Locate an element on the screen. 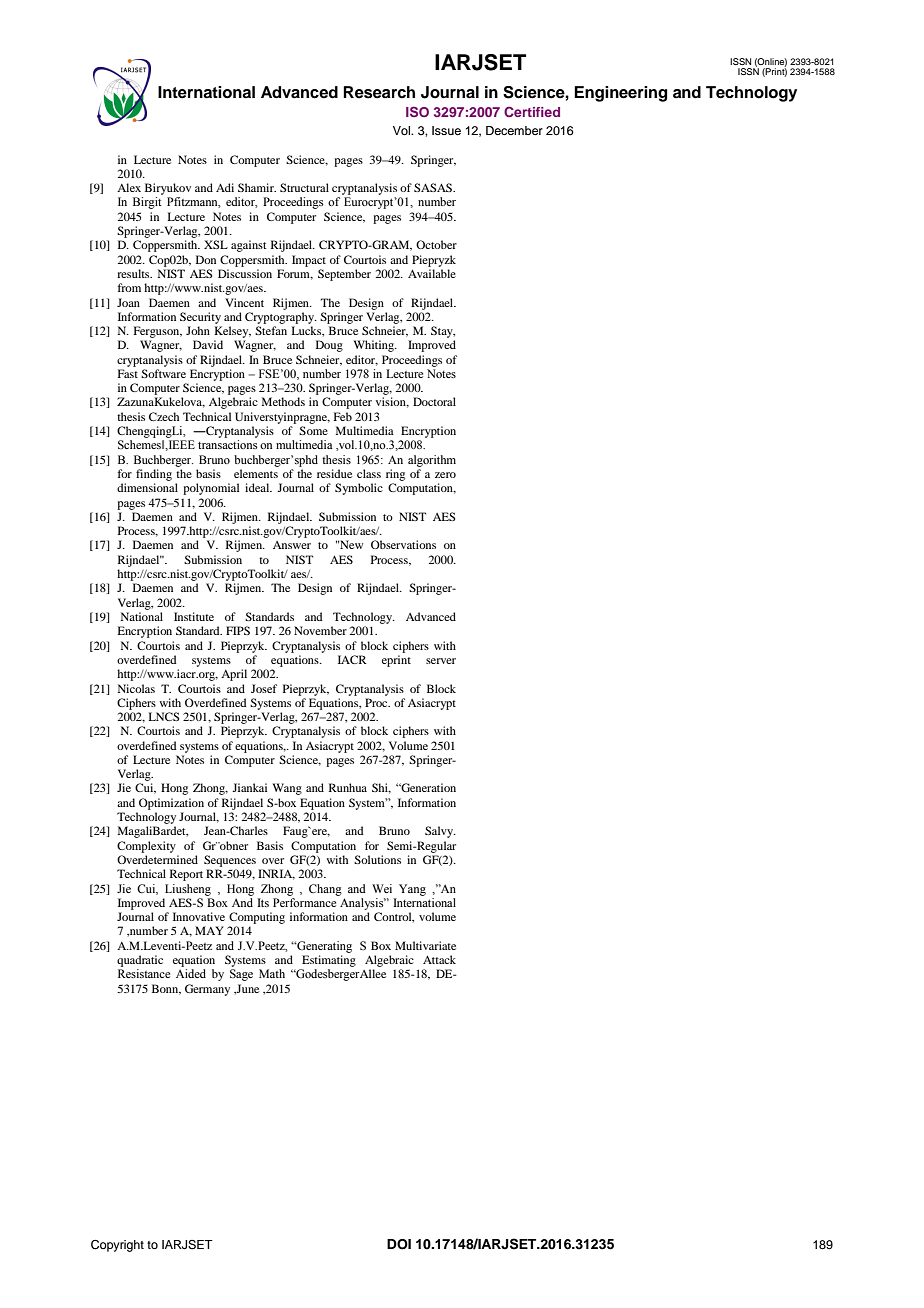  Copyright is located at coordinates (117, 1246).
